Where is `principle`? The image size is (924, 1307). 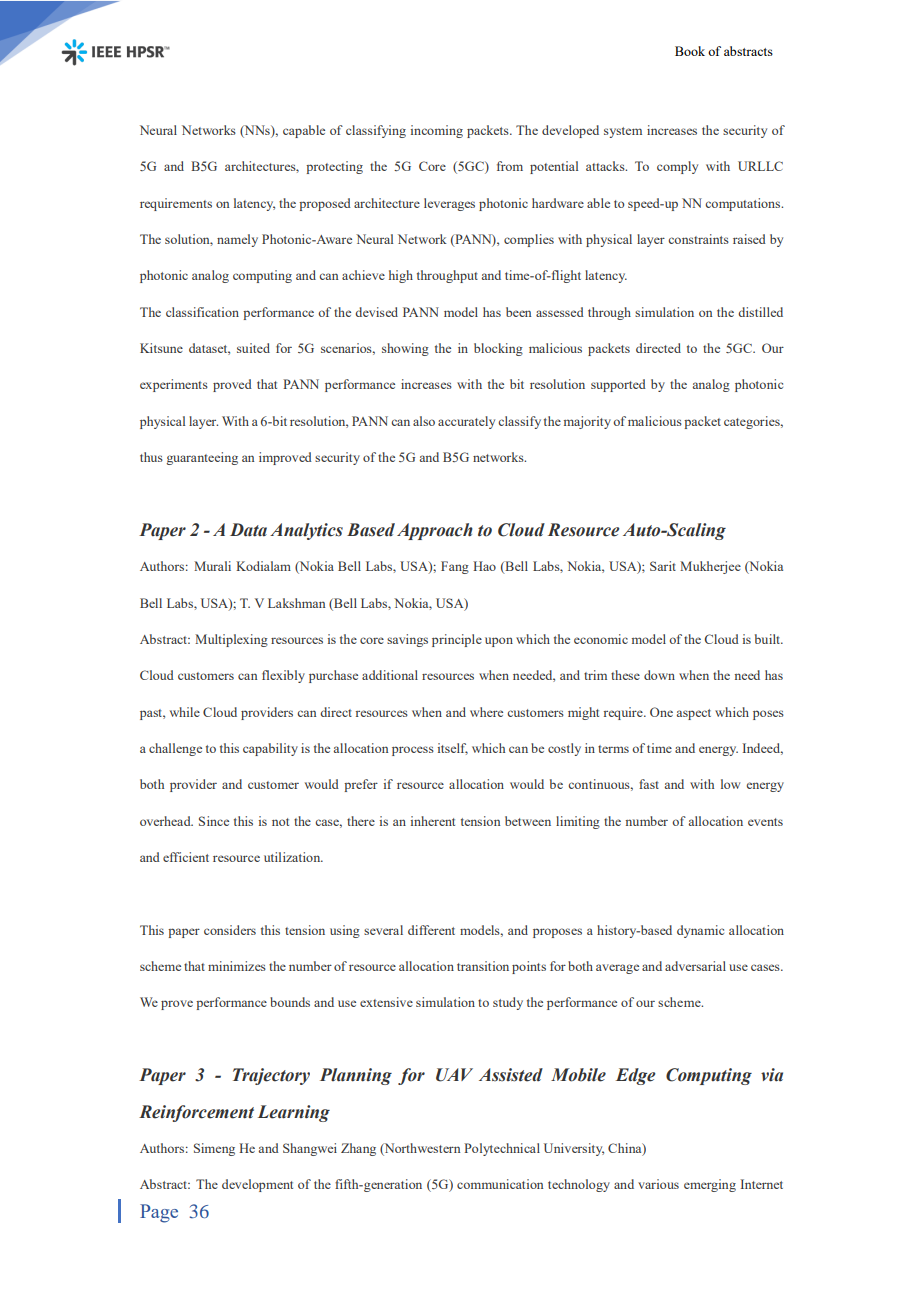
principle is located at coordinates (457, 640).
